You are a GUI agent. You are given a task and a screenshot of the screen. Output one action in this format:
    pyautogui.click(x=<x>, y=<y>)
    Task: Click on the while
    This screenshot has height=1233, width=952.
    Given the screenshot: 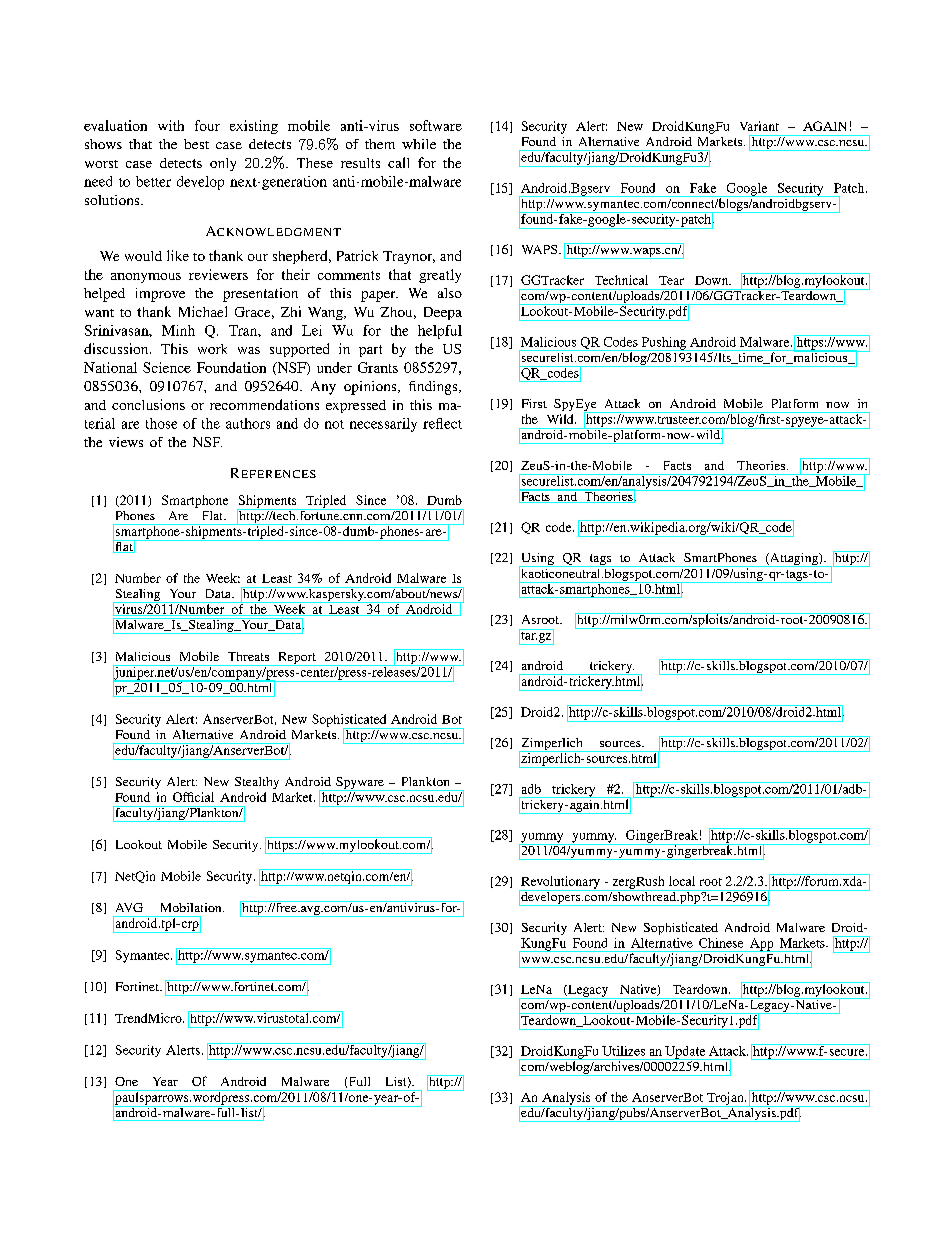 What is the action you would take?
    pyautogui.click(x=419, y=144)
